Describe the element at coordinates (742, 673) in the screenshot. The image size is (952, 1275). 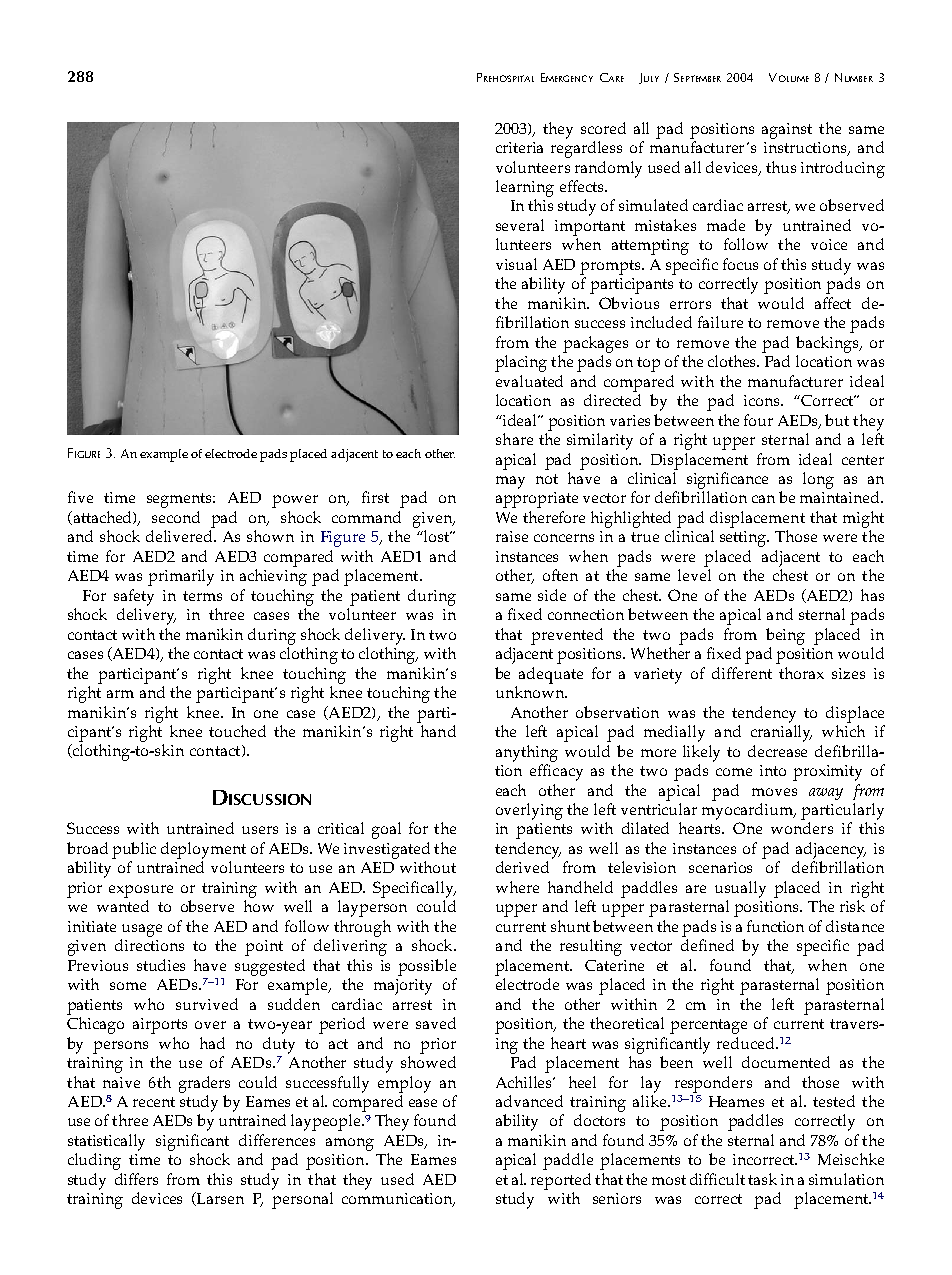
I see `different` at that location.
